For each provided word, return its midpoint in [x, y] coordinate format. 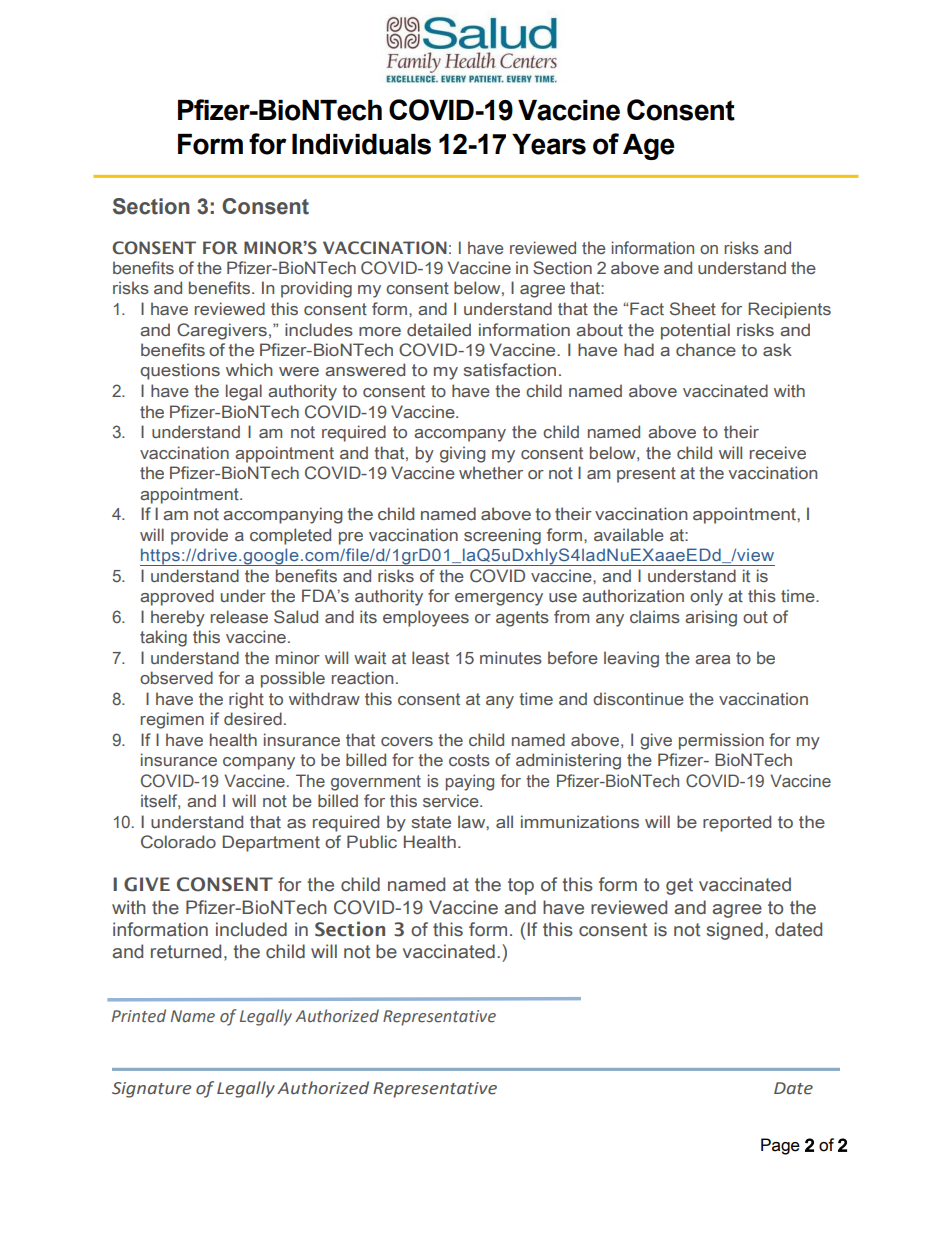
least [430, 657]
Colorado [178, 842]
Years [549, 144]
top [521, 886]
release [239, 616]
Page [780, 1146]
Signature [151, 1090]
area [712, 659]
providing [316, 289]
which [249, 369]
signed [735, 931]
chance [706, 349]
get [679, 886]
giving [462, 454]
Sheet [693, 309]
